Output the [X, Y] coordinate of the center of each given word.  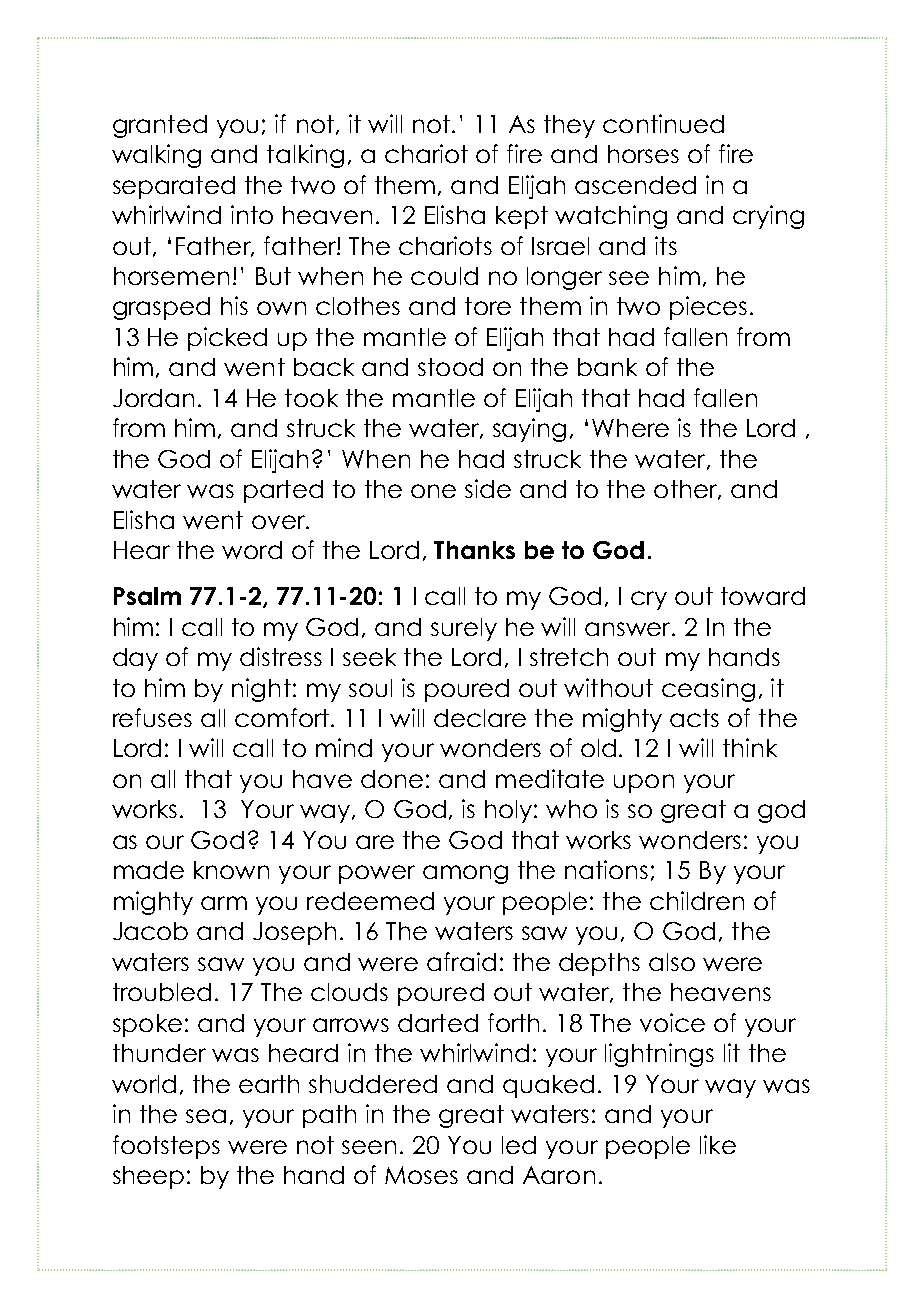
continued [663, 123]
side [488, 488]
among [465, 874]
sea [206, 1116]
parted [283, 491]
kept [522, 217]
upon [644, 783]
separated [174, 187]
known [231, 870]
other [686, 490]
